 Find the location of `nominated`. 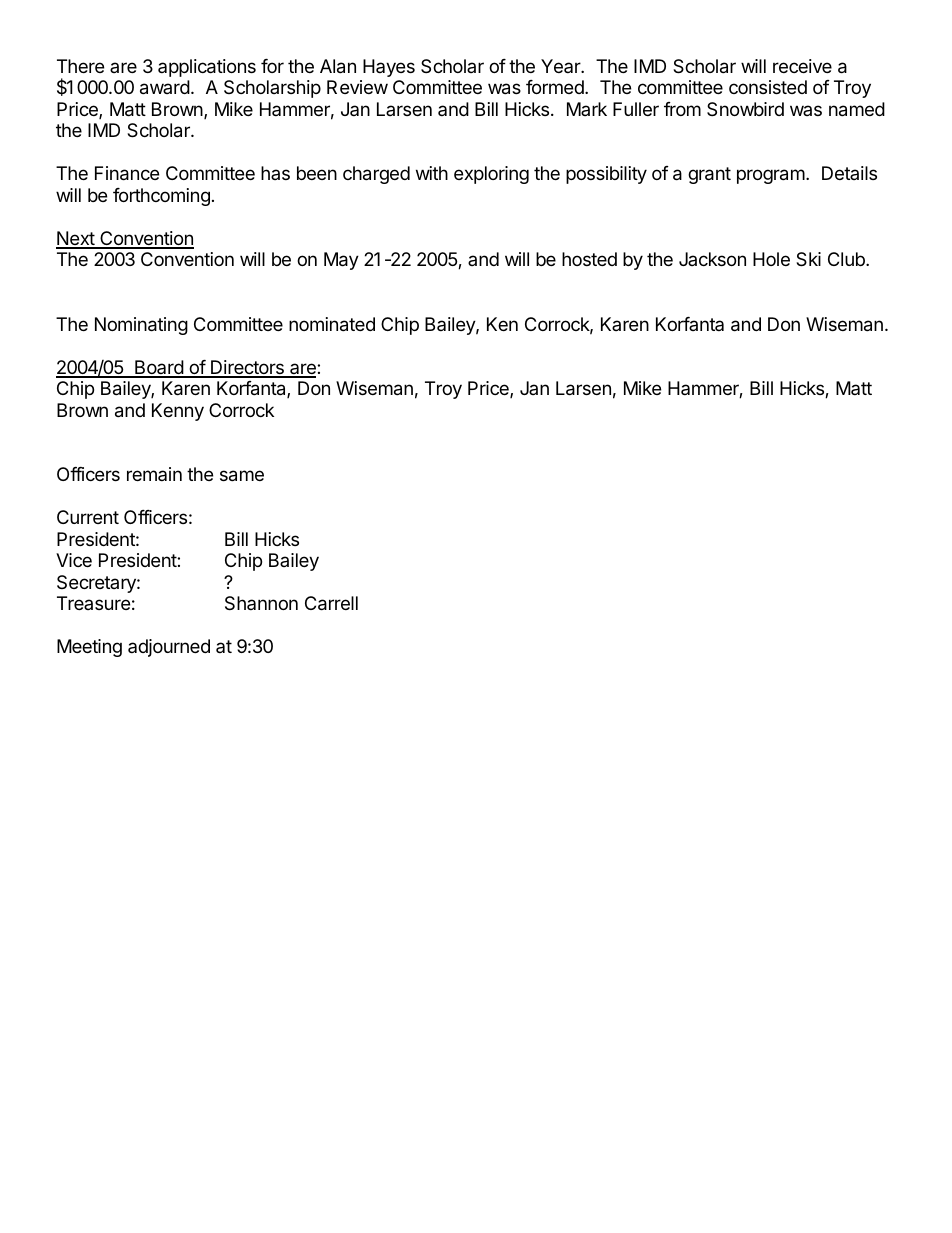

nominated is located at coordinates (332, 324).
